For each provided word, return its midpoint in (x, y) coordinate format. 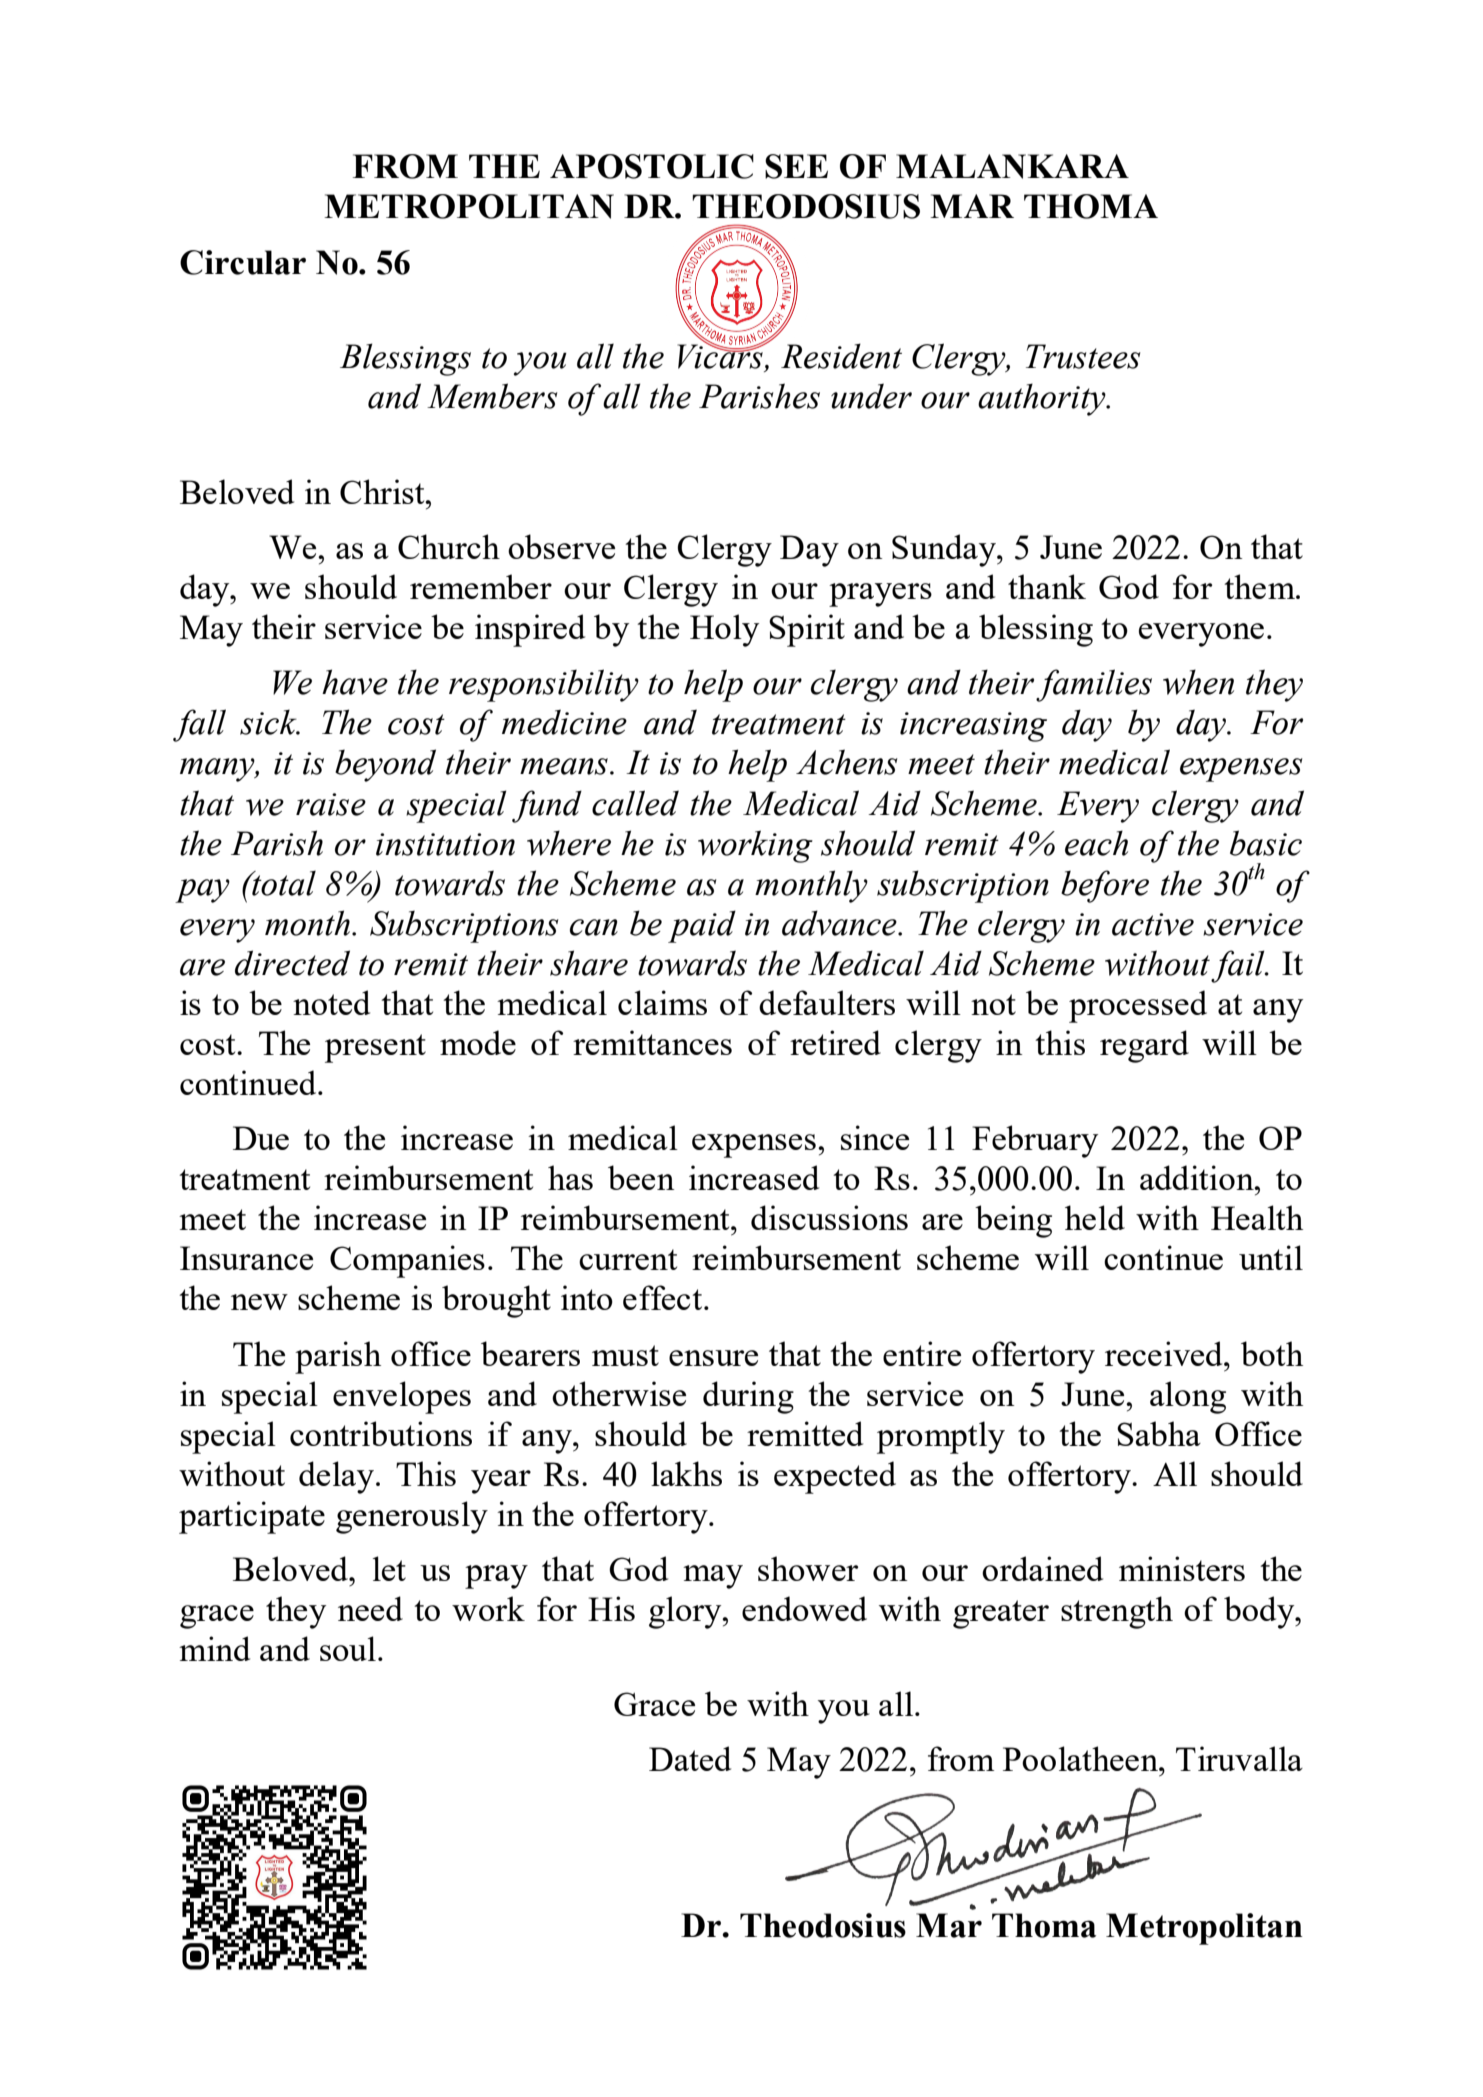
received (1165, 1353)
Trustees (1083, 356)
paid (702, 926)
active (1153, 924)
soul (348, 1648)
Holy (724, 630)
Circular (243, 262)
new (259, 1302)
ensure (713, 1358)
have (355, 682)
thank (1047, 586)
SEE (796, 166)
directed (292, 963)
